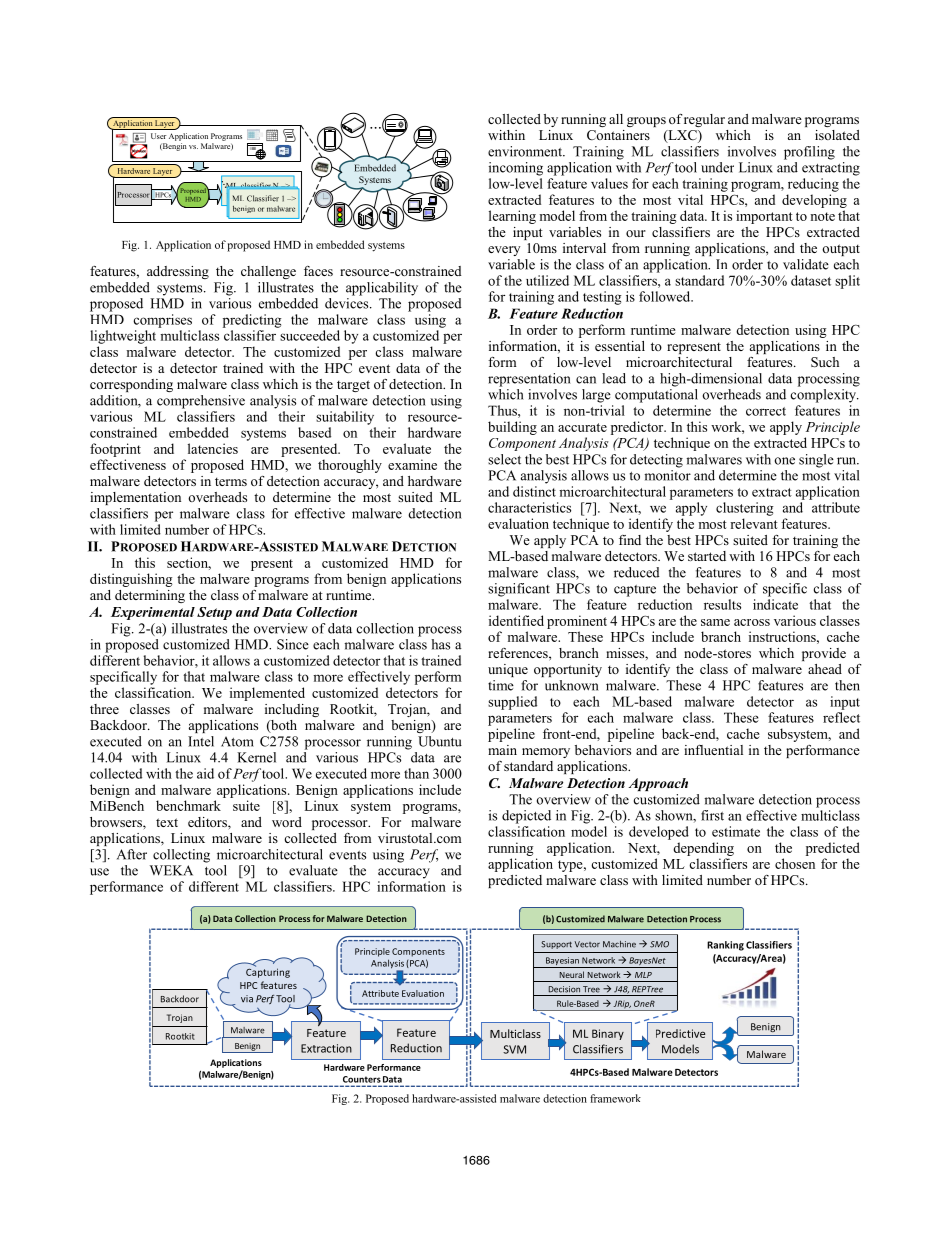 Image resolution: width=952 pixels, height=1233 pixels. What do you see at coordinates (440, 741) in the document?
I see `Ubuntu` at bounding box center [440, 741].
